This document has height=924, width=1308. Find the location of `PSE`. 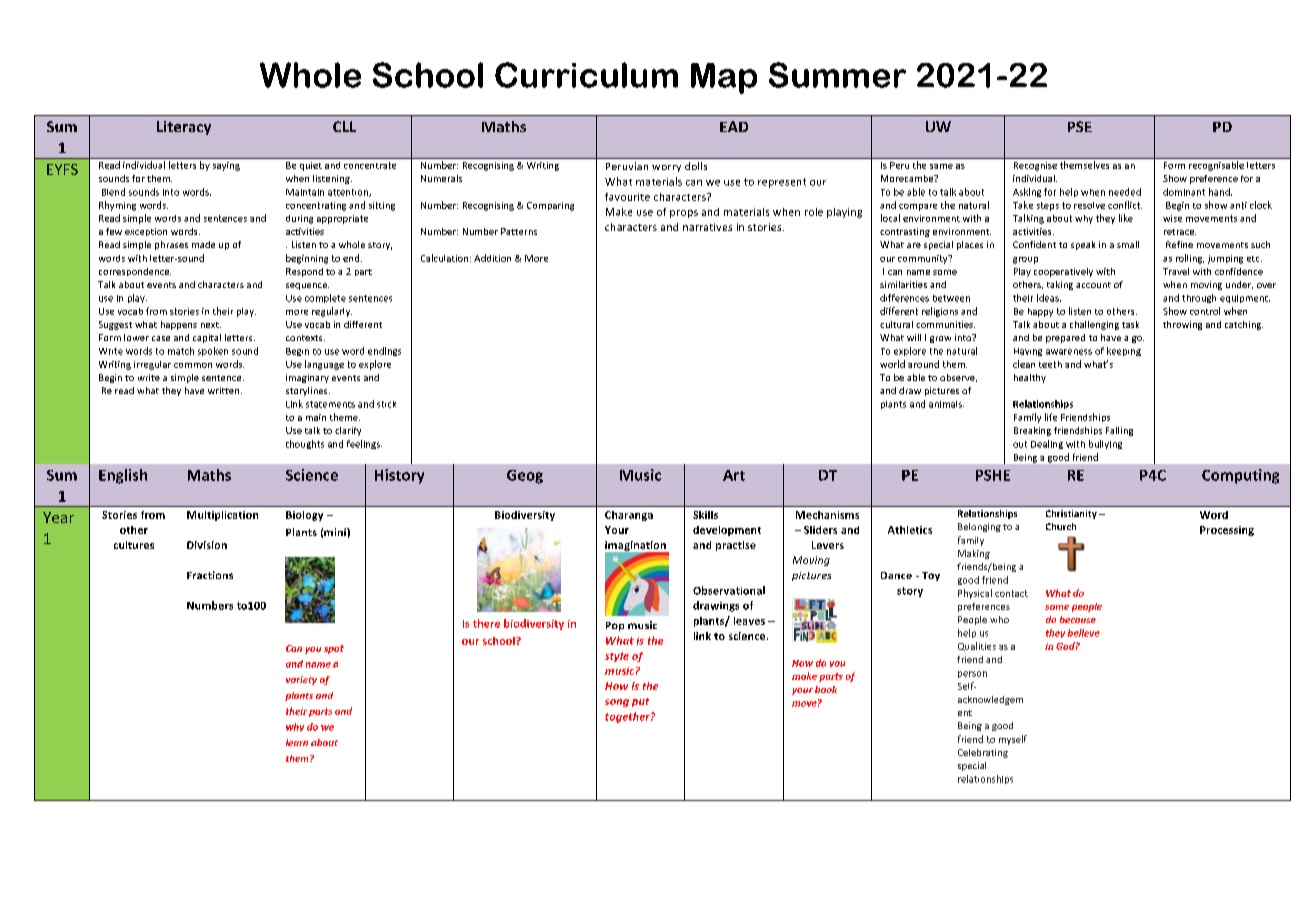

PSE is located at coordinates (1080, 126).
